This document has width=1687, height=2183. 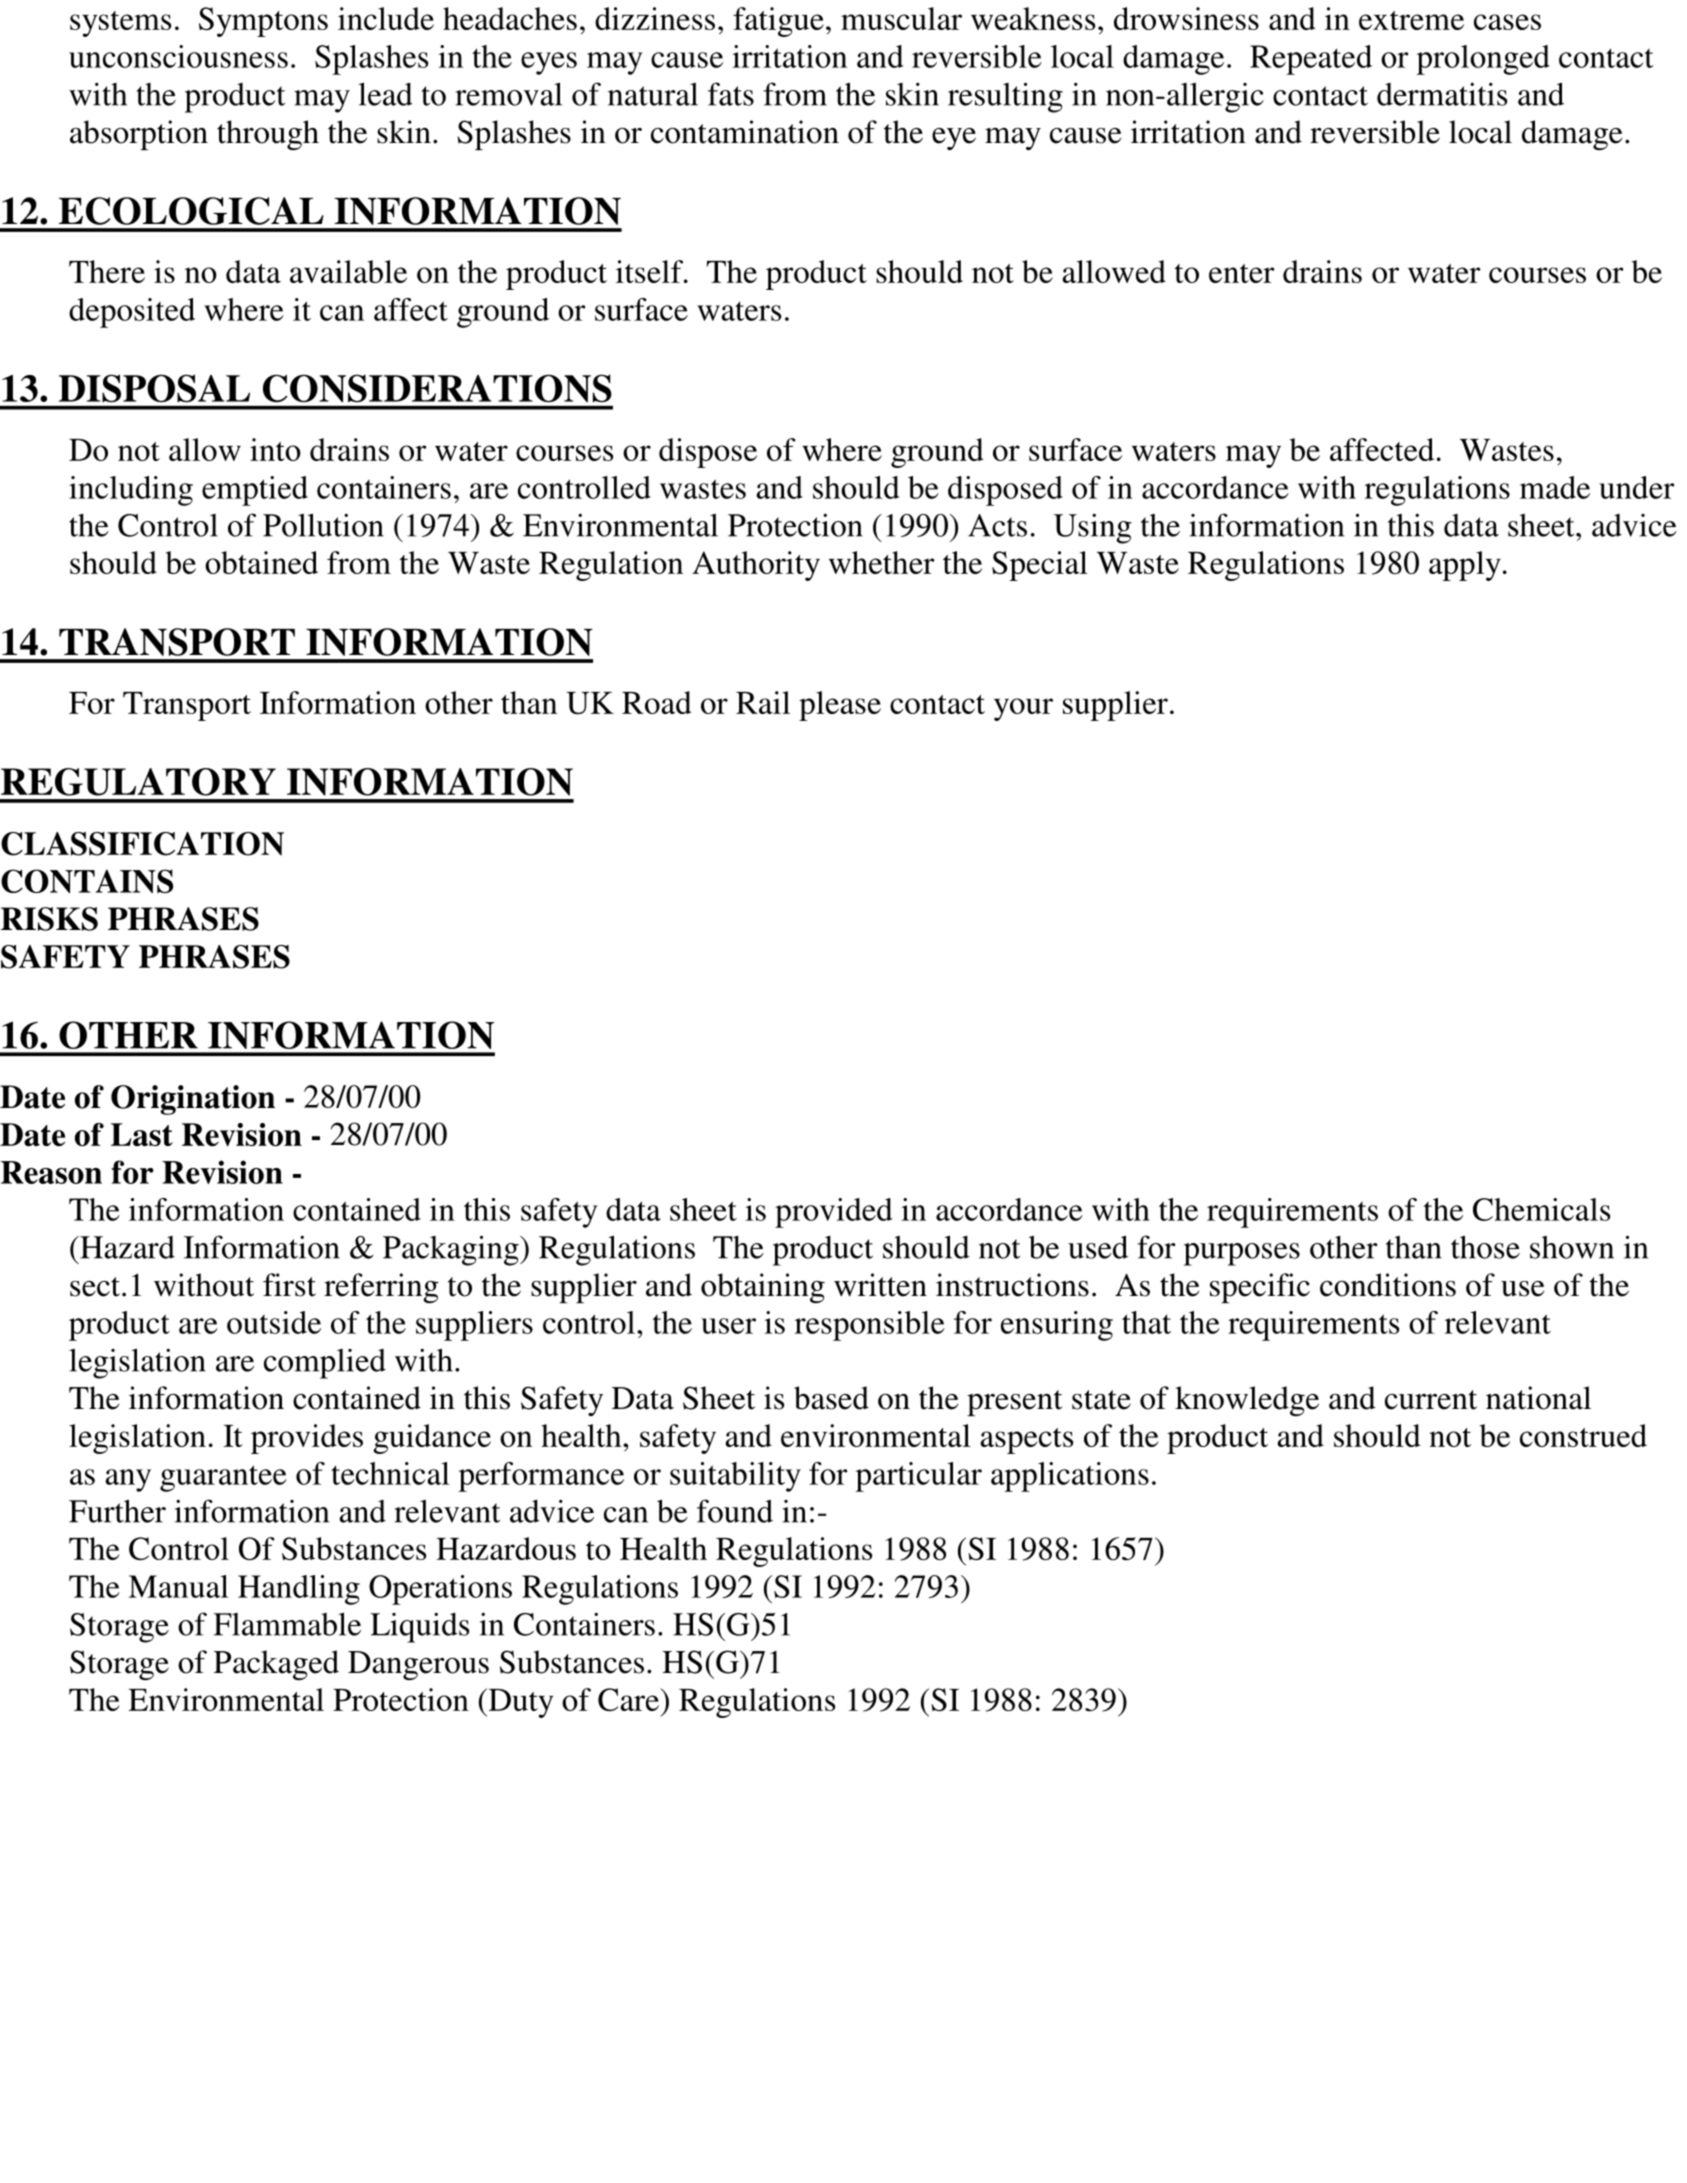 I want to click on fatigue, so click(x=778, y=22).
